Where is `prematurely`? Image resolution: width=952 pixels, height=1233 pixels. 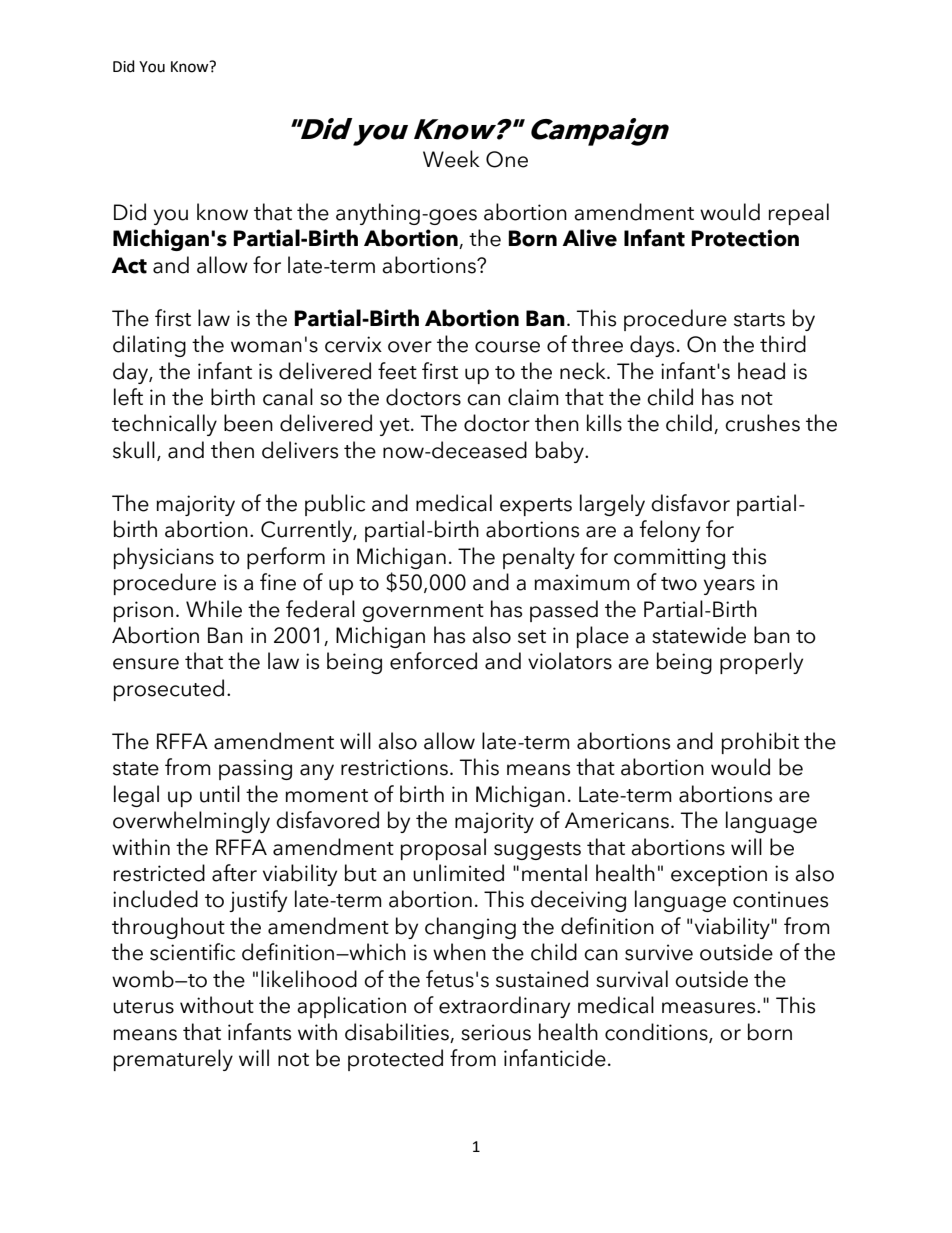
prematurely is located at coordinates (173, 1060).
